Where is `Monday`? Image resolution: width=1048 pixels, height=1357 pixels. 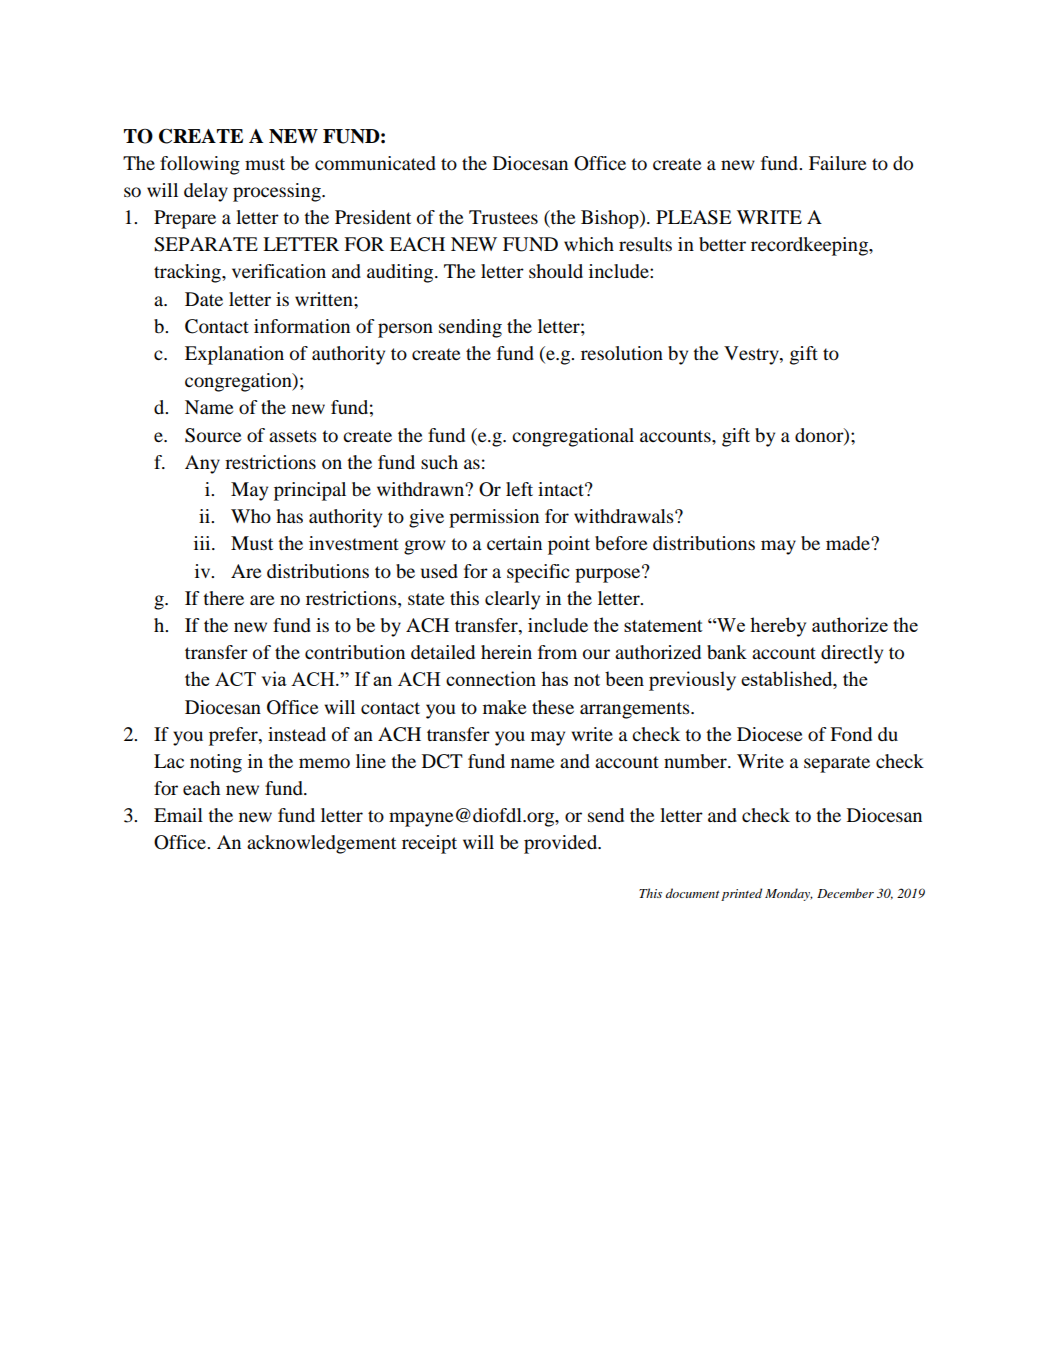
Monday is located at coordinates (789, 894).
